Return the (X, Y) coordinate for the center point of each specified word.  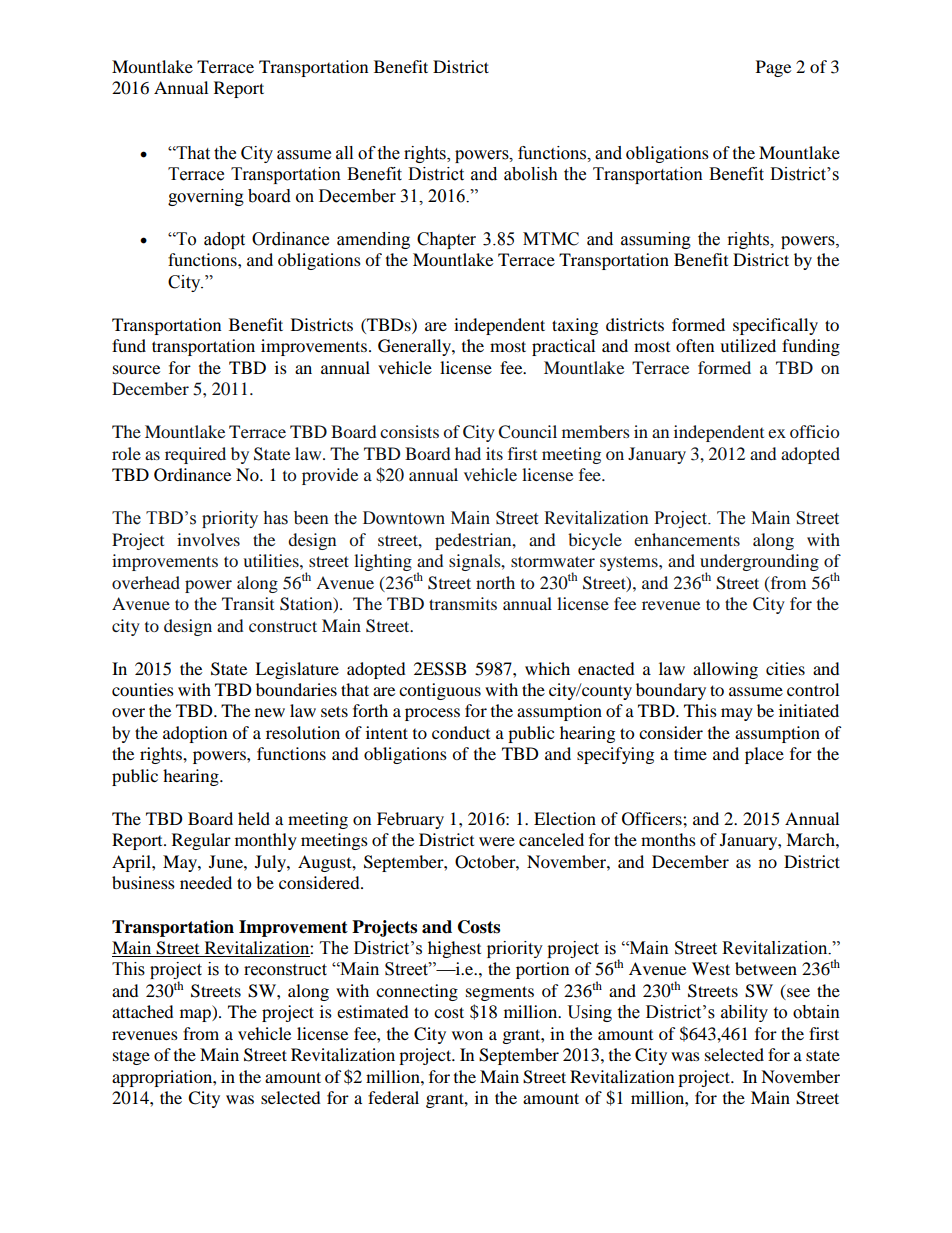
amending (373, 240)
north (495, 582)
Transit (248, 603)
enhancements (687, 539)
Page (773, 68)
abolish (531, 174)
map (196, 1015)
